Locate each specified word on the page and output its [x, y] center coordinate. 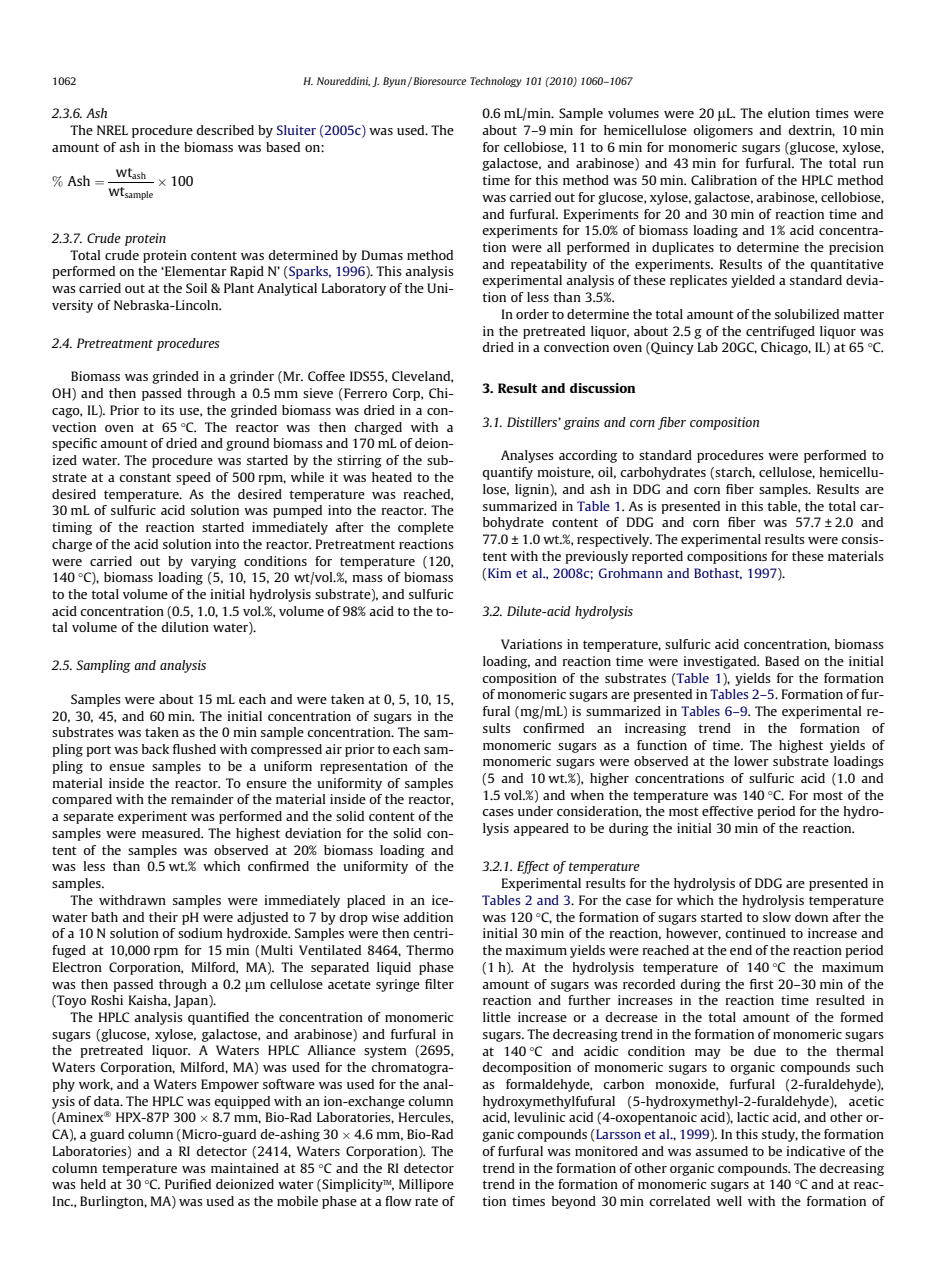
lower [751, 761]
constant [145, 477]
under [535, 811]
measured [172, 833]
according [588, 456]
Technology [496, 82]
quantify [507, 473]
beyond [574, 1202]
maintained [245, 1168]
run [873, 164]
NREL [112, 130]
